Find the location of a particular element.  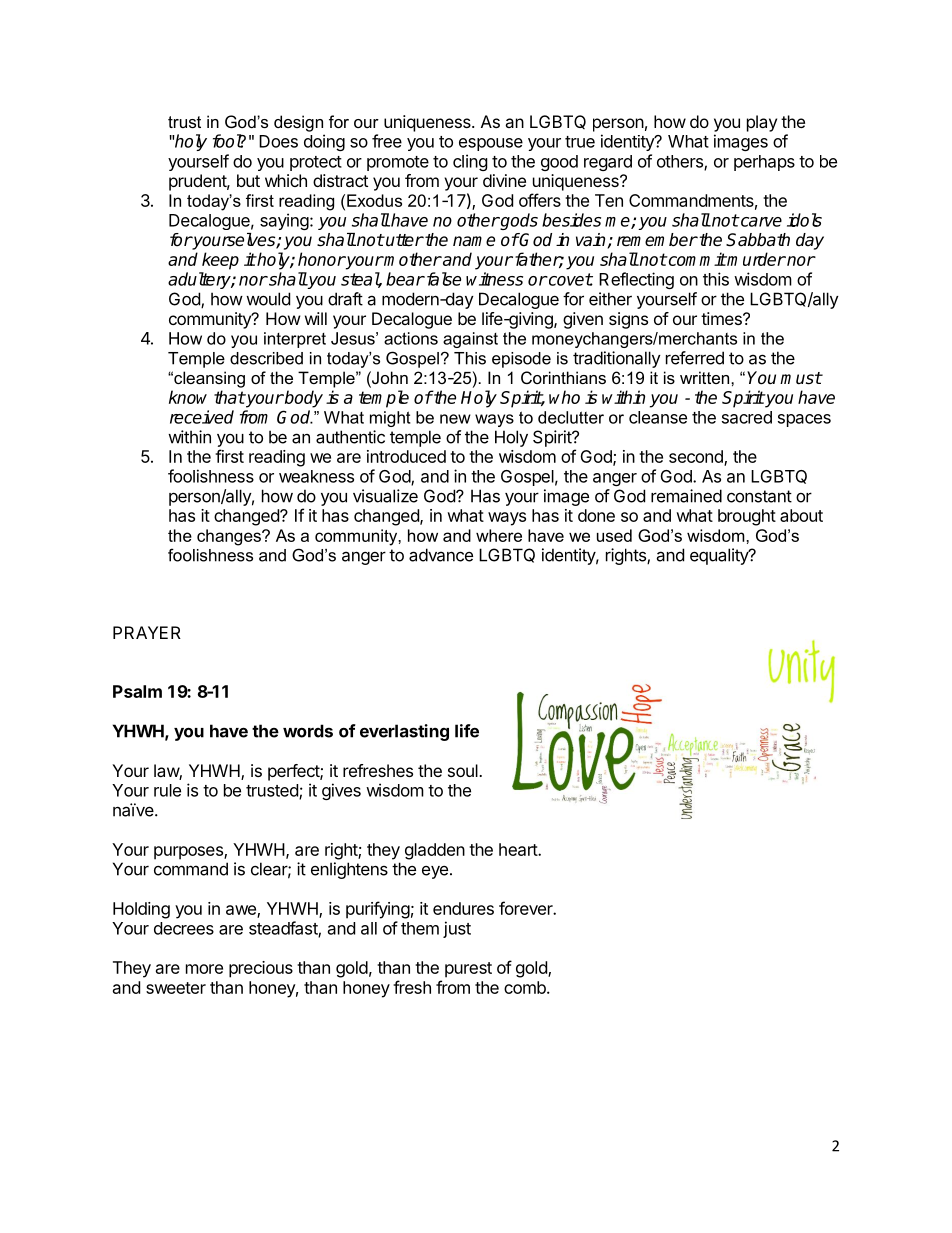

purest is located at coordinates (468, 970).
